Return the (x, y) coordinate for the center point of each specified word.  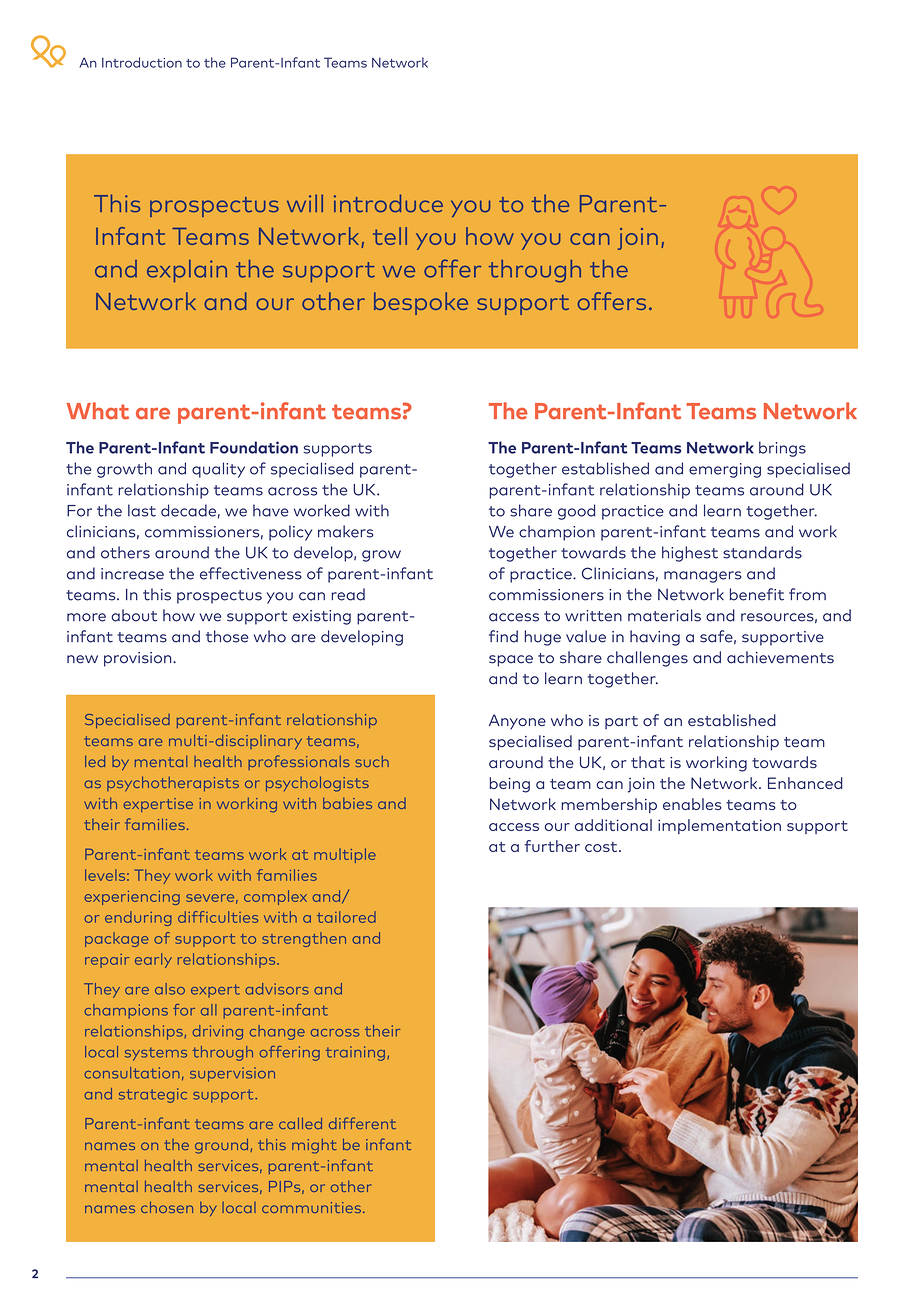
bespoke (421, 303)
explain (187, 271)
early (153, 960)
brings (782, 449)
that (648, 762)
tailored (346, 917)
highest (690, 554)
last (142, 510)
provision (139, 659)
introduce (388, 203)
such (372, 761)
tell (390, 236)
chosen (167, 1207)
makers (345, 531)
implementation (719, 826)
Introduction (142, 62)
